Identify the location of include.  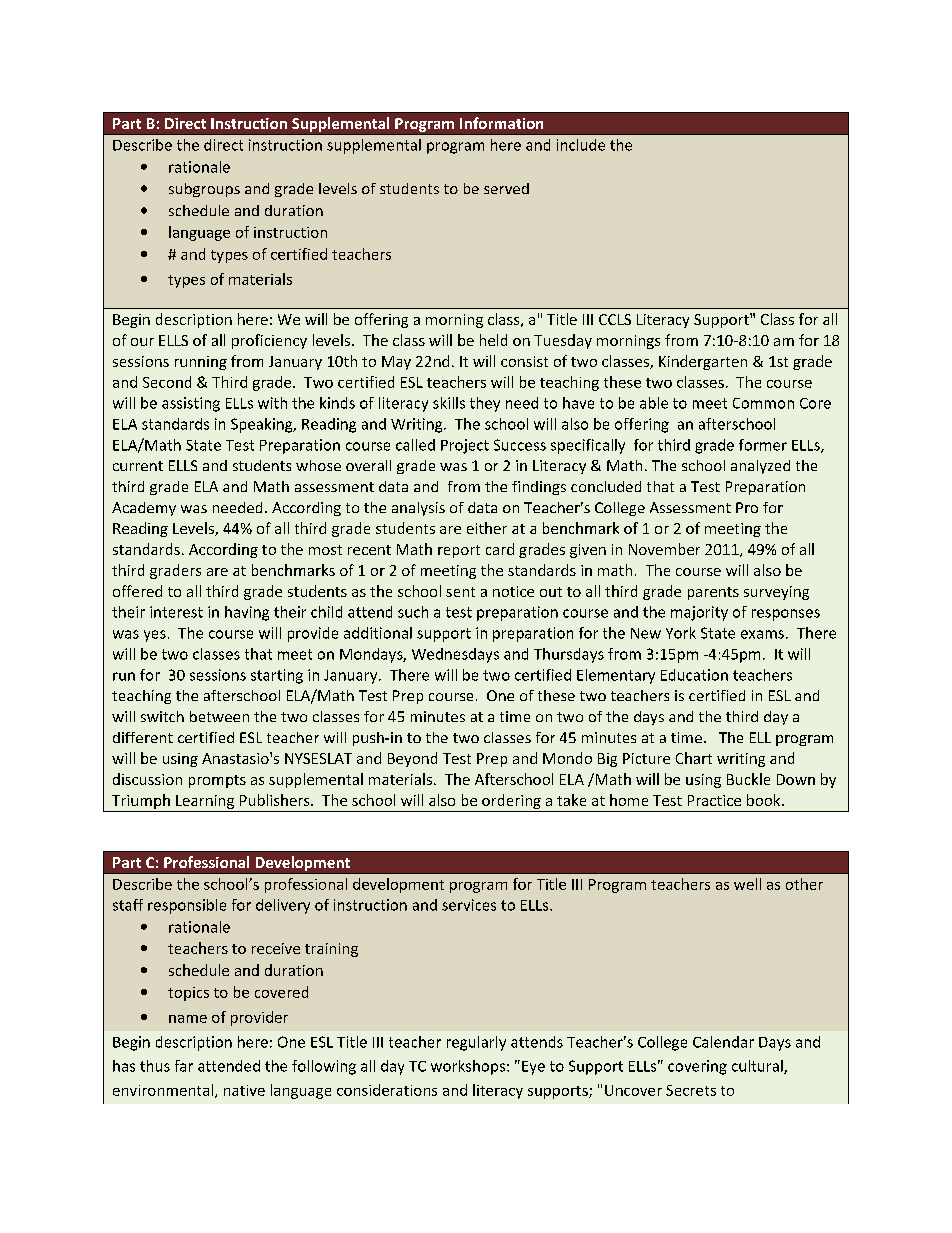
(581, 145).
